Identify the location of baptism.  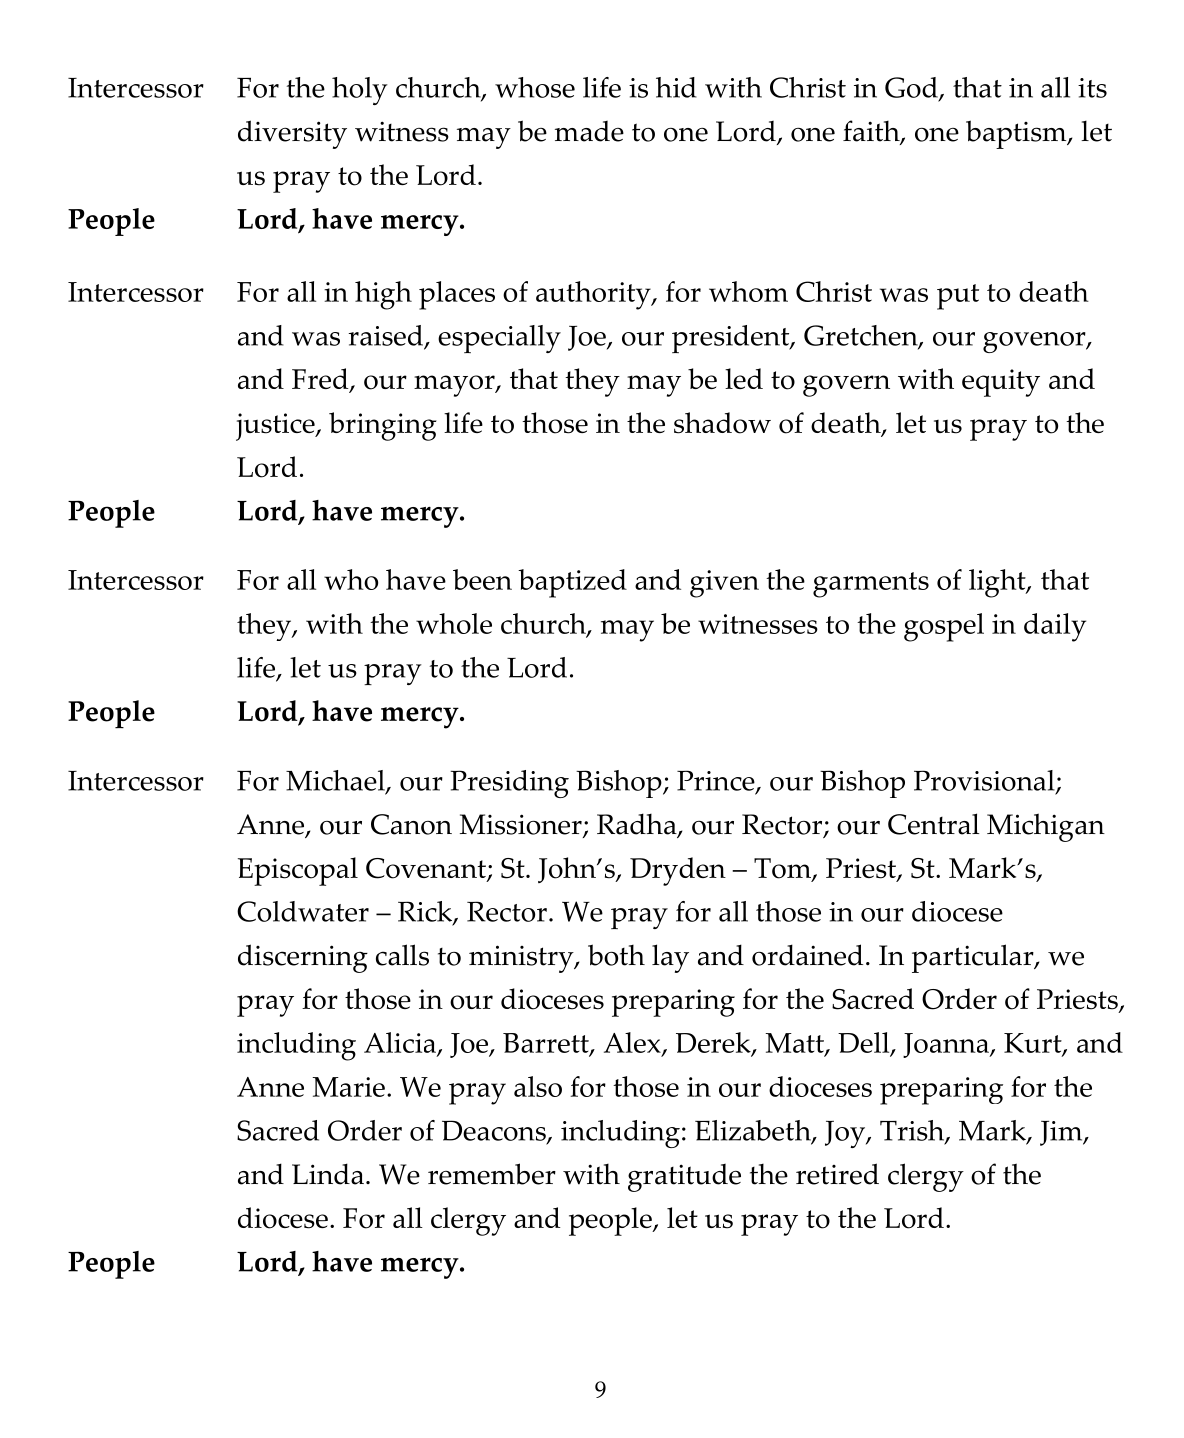
(1017, 134).
